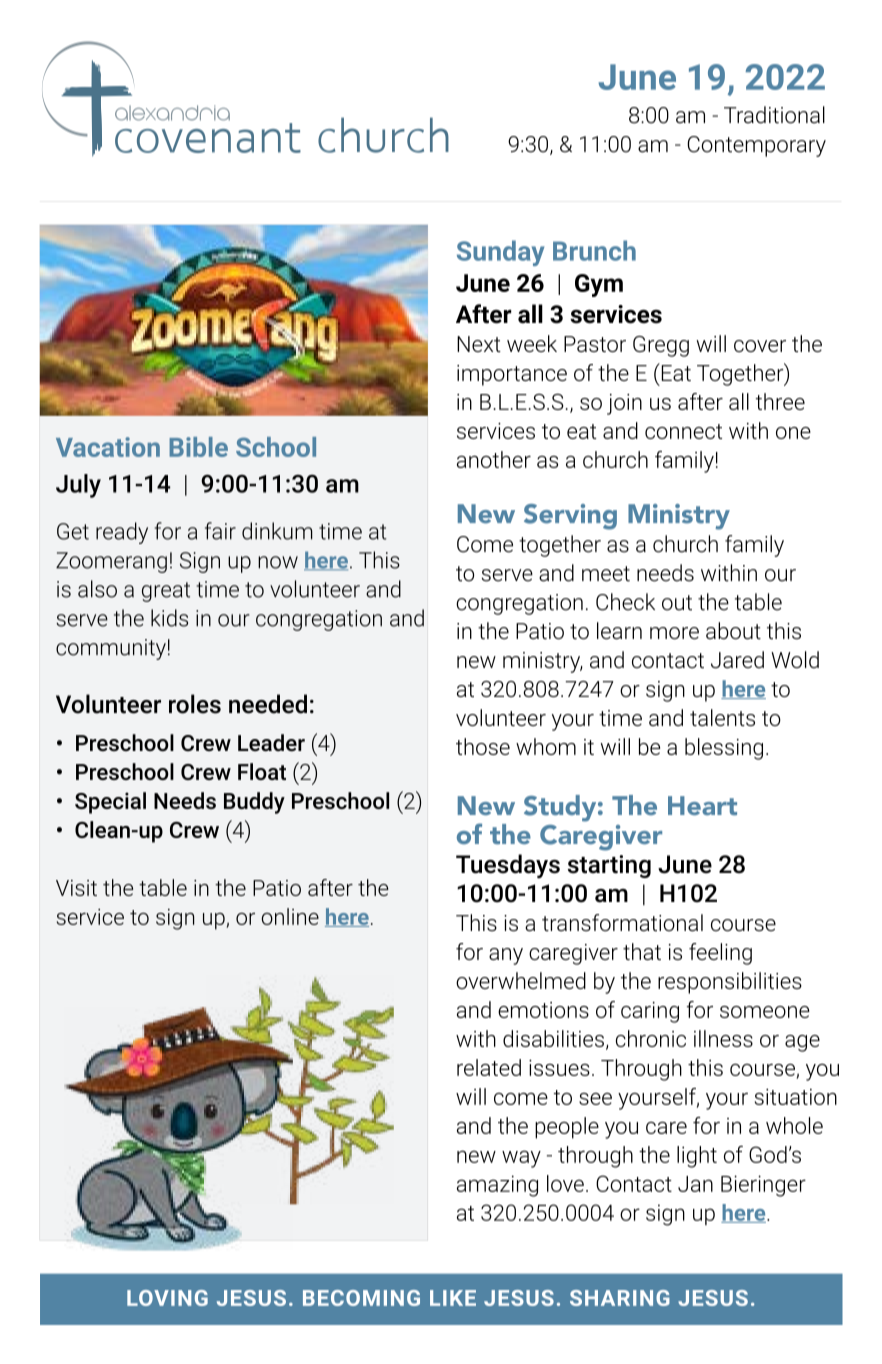  What do you see at coordinates (570, 517) in the screenshot?
I see `Serving` at bounding box center [570, 517].
